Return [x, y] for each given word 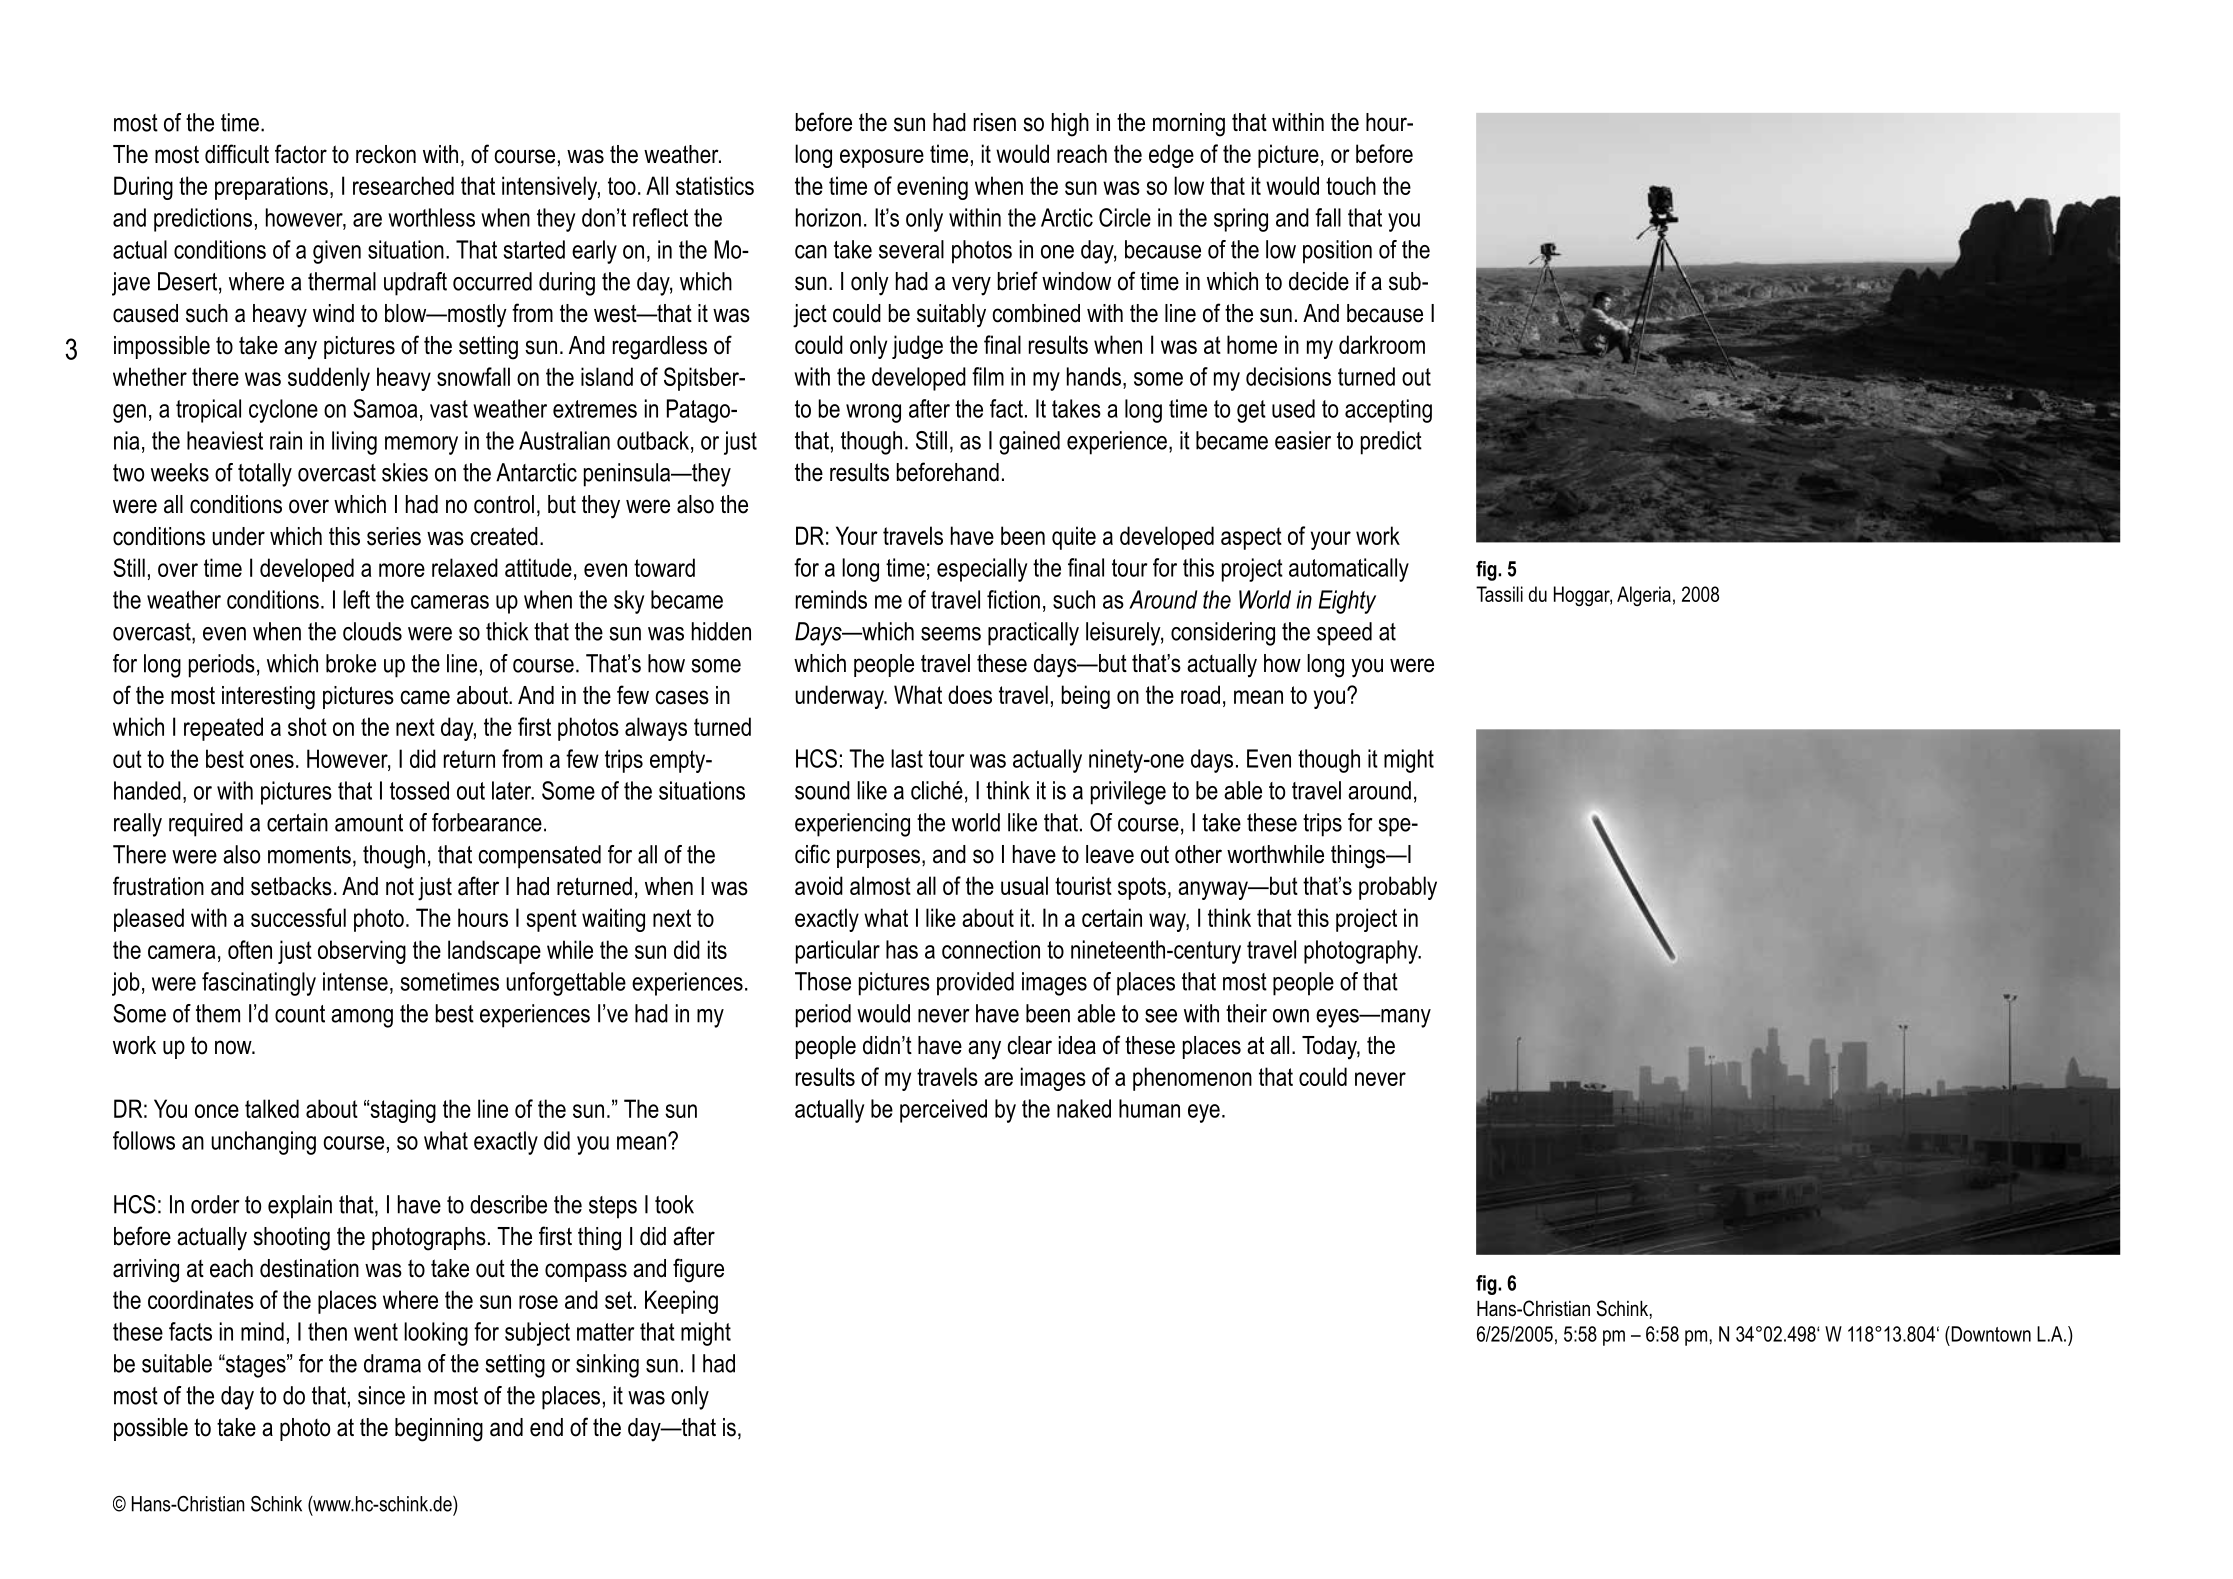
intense [355, 981]
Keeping [681, 1302]
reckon [386, 154]
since [381, 1395]
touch [1351, 185]
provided [975, 984]
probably [1398, 888]
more [402, 570]
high [1070, 125]
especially [982, 570]
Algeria [1644, 596]
